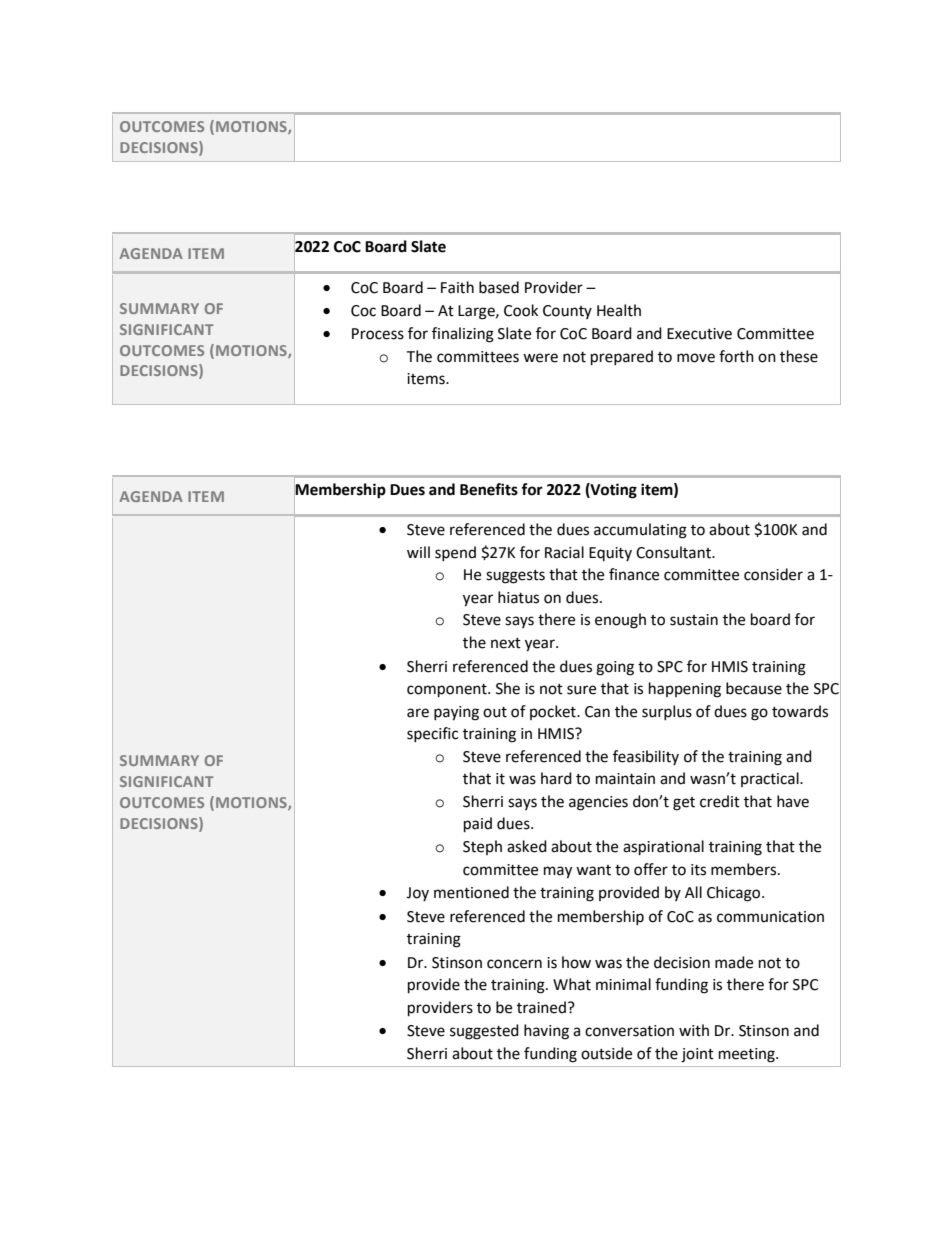  I want to click on Faith, so click(457, 287).
